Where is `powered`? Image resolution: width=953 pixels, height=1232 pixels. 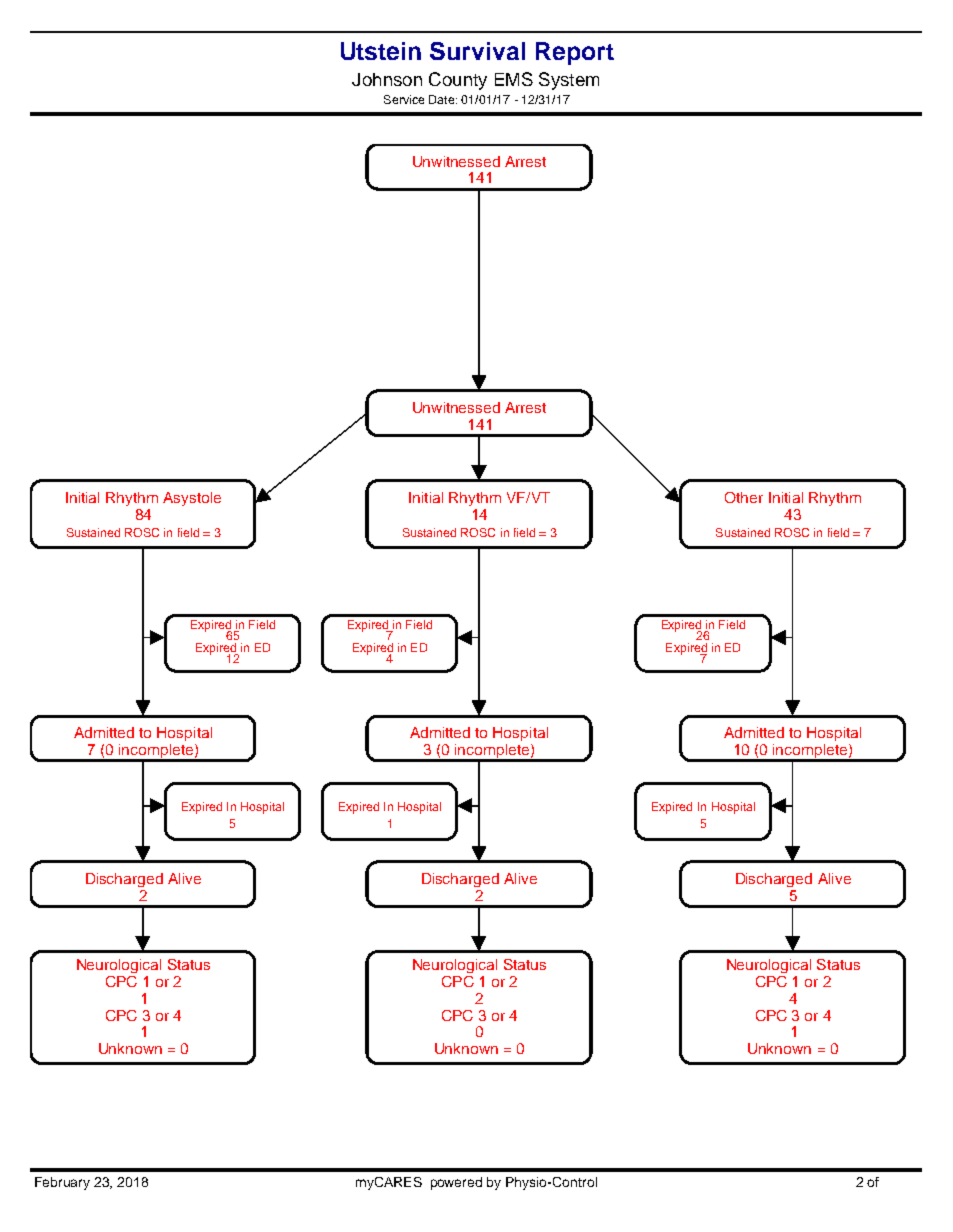
powered is located at coordinates (456, 1183).
